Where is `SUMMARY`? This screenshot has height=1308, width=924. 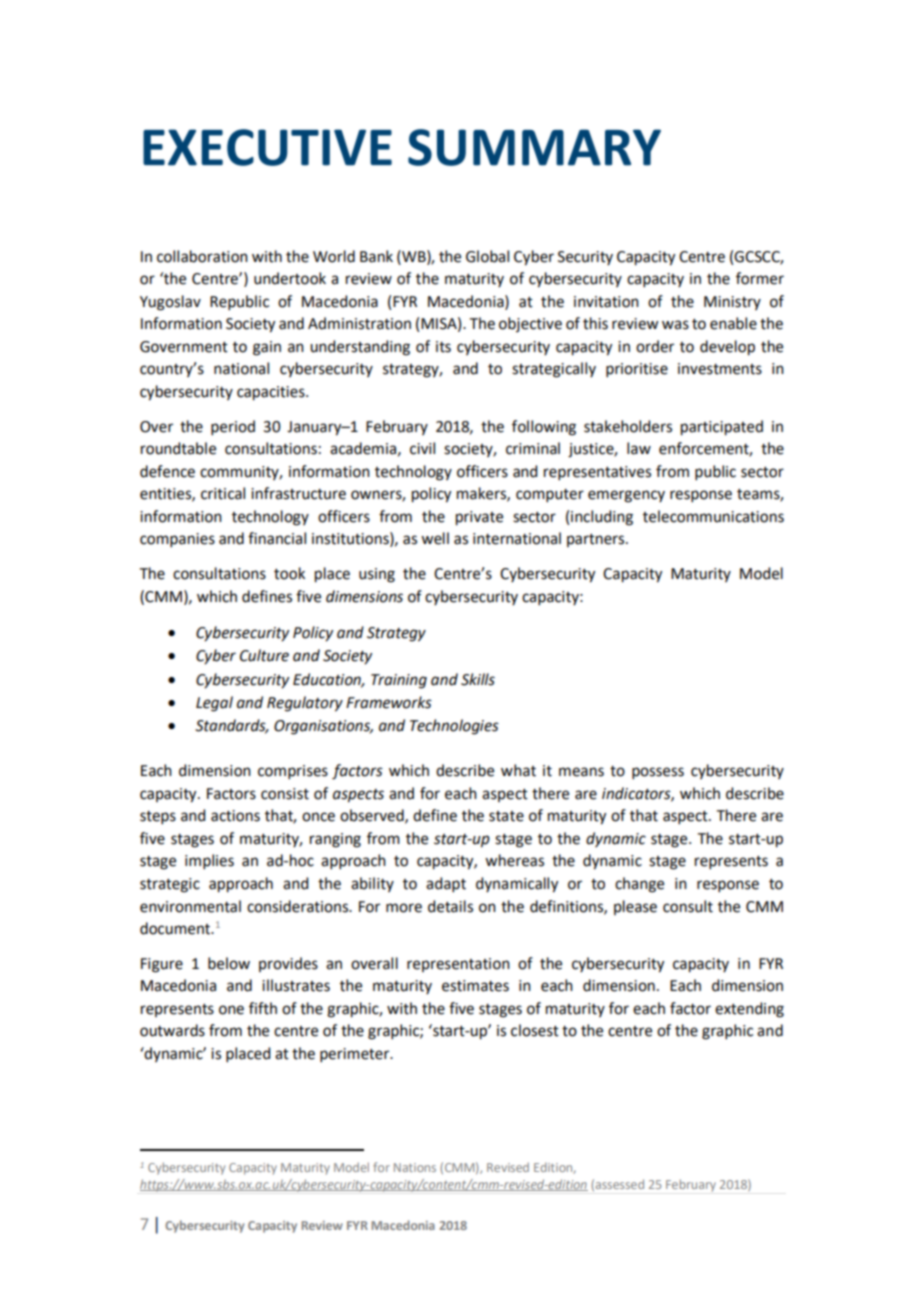
SUMMARY is located at coordinates (534, 147).
